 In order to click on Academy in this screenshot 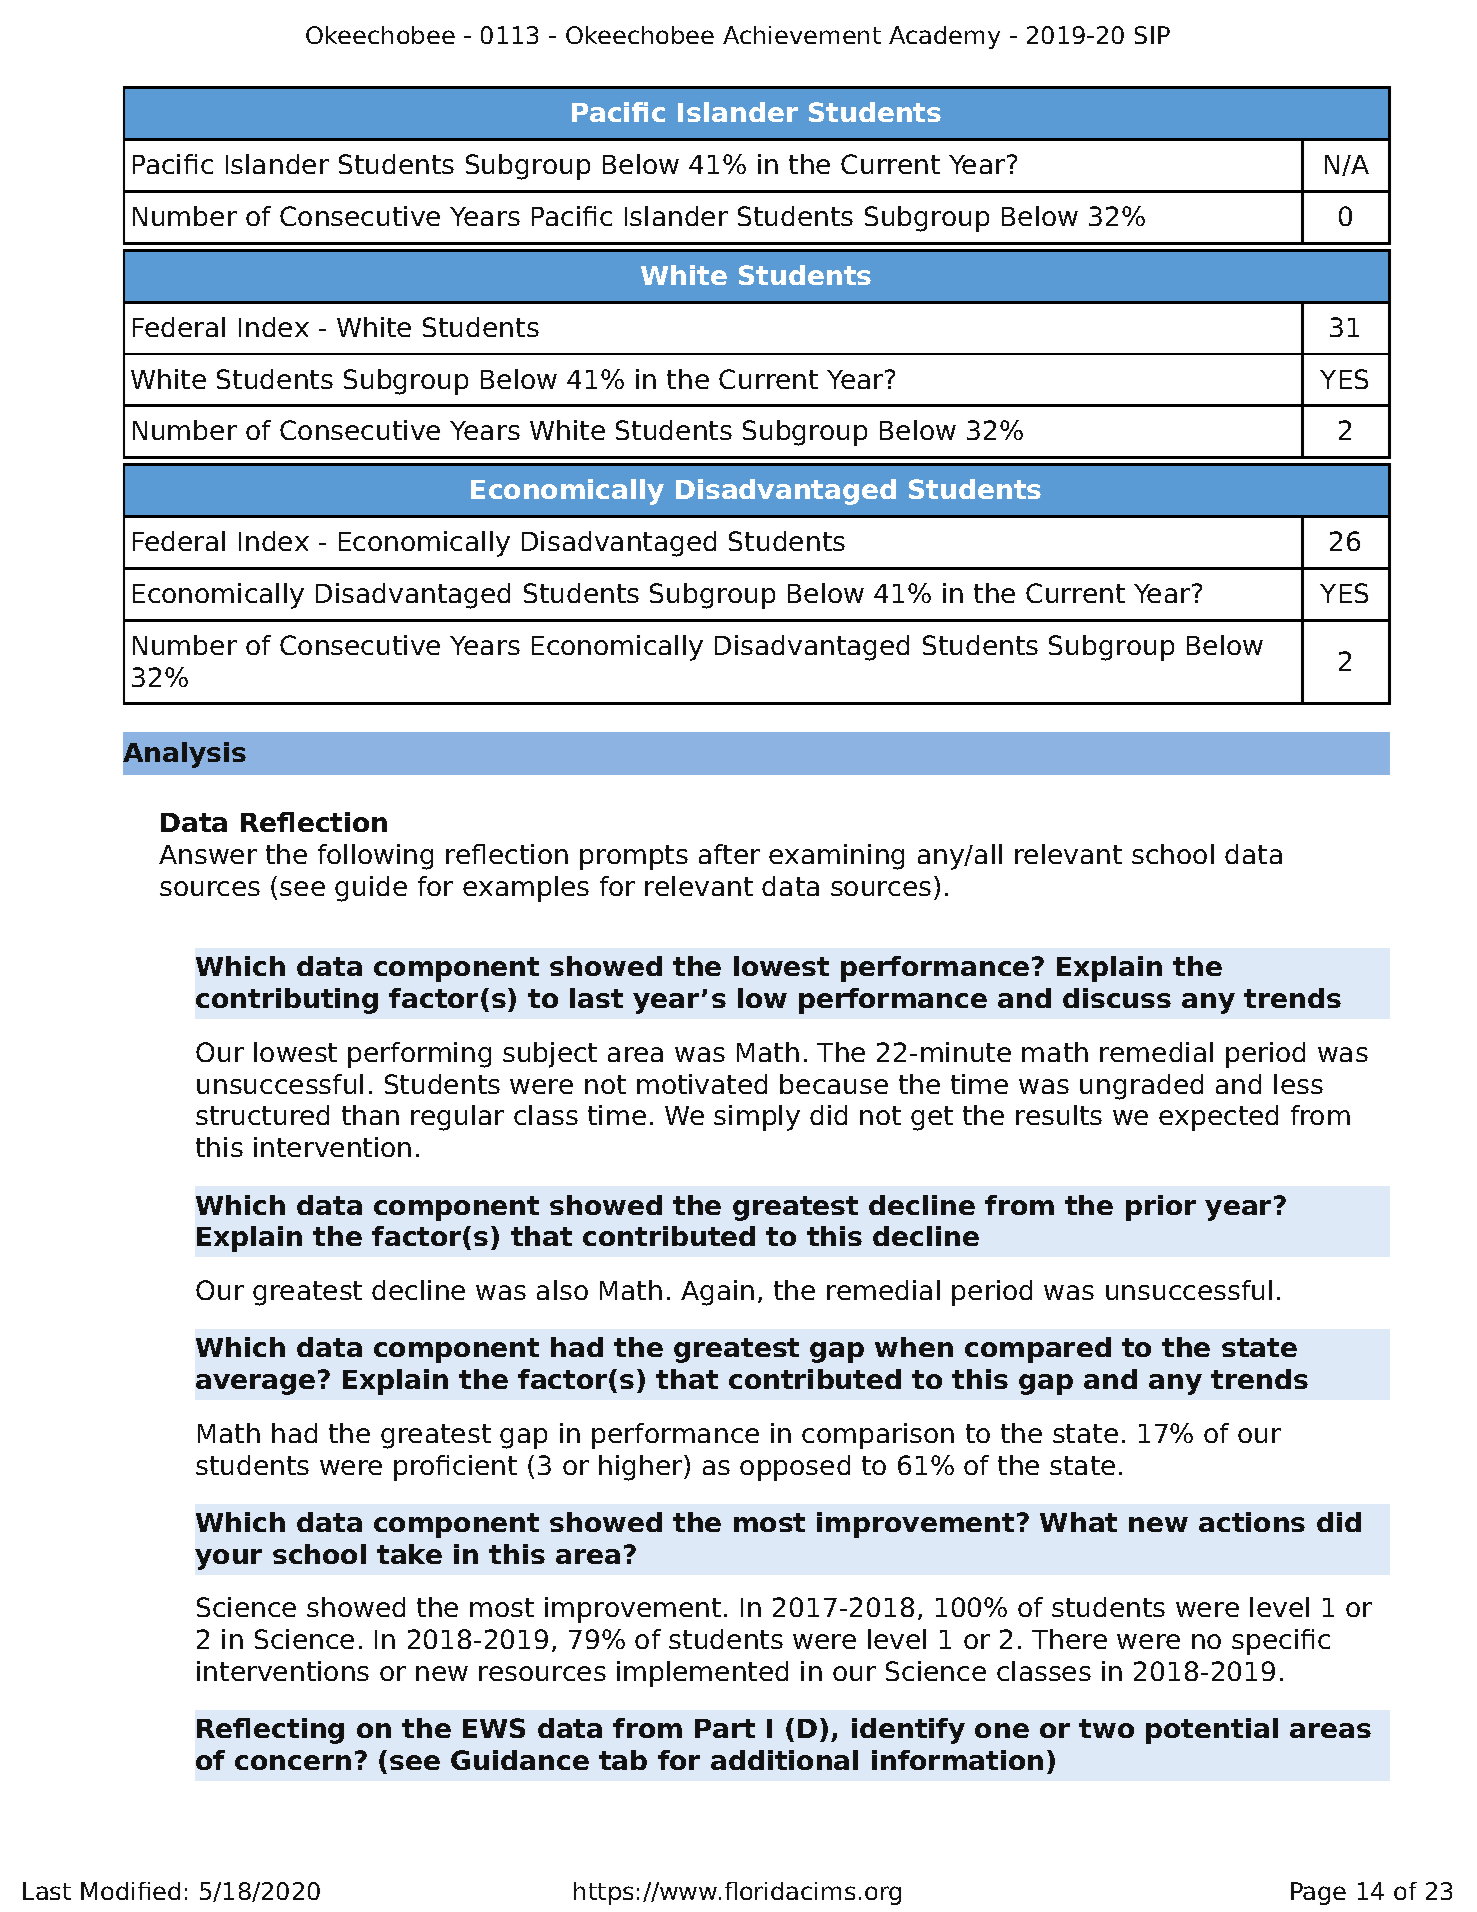, I will do `click(944, 37)`.
